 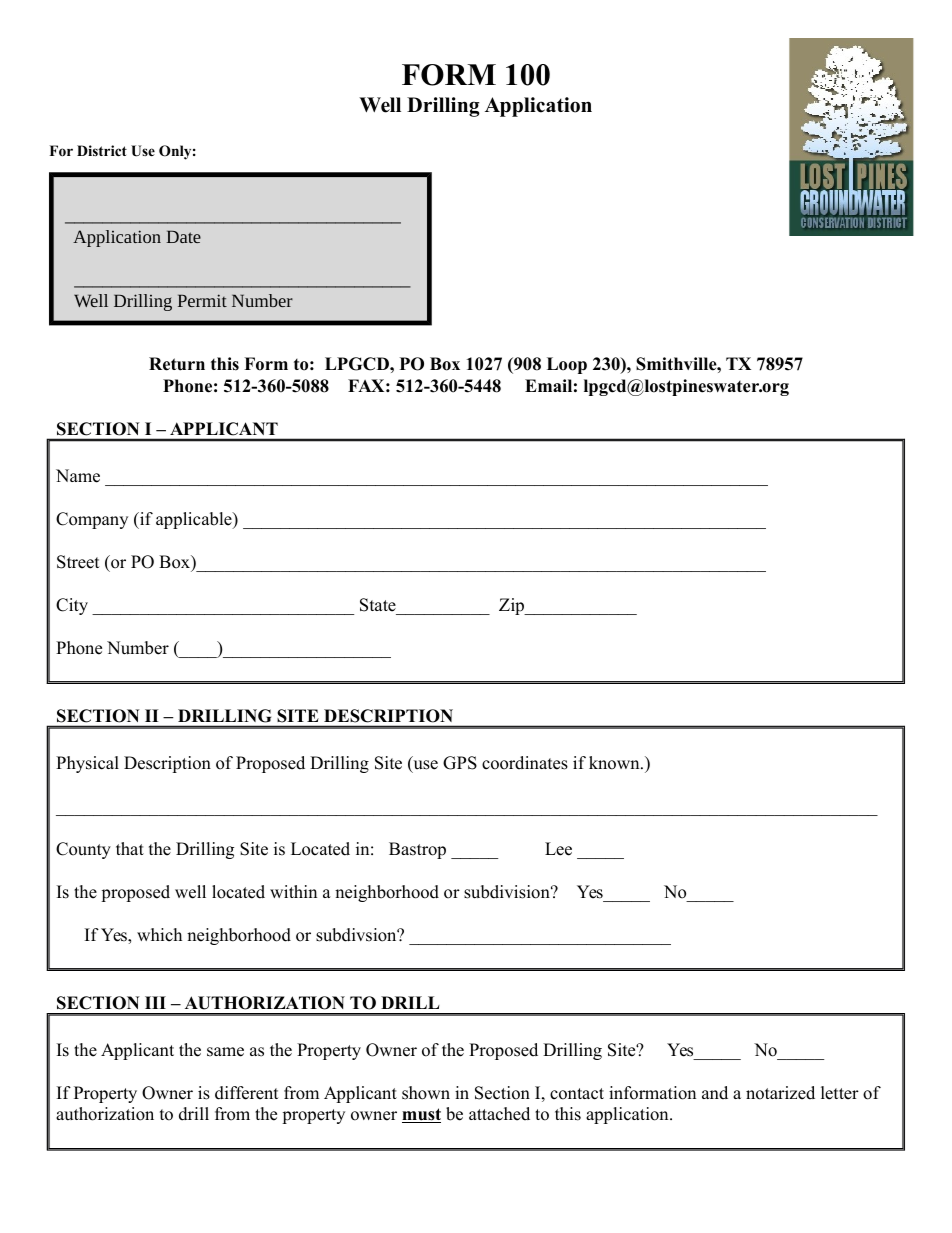 I want to click on District, so click(x=102, y=150).
